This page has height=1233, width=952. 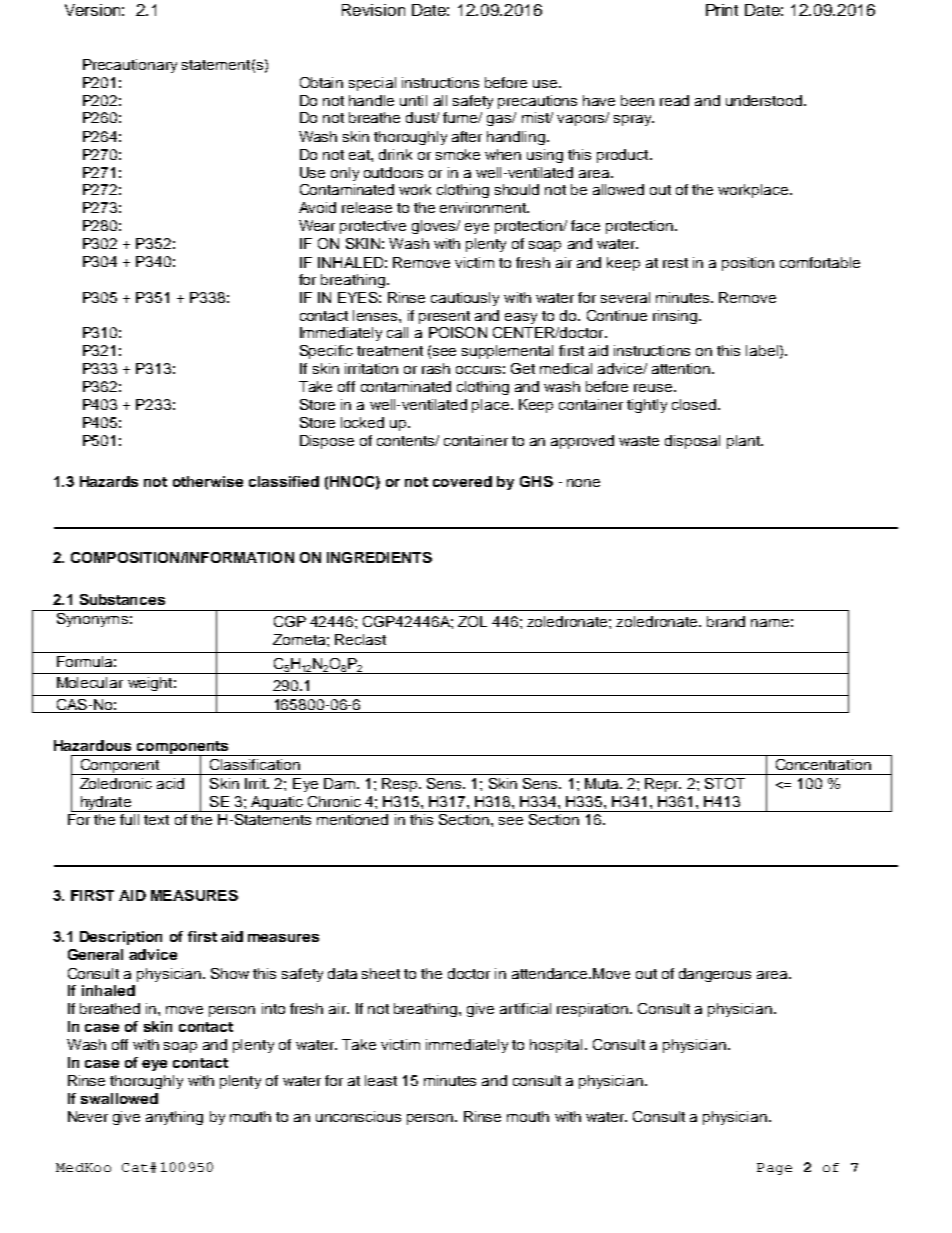 I want to click on Wear, so click(x=317, y=225).
